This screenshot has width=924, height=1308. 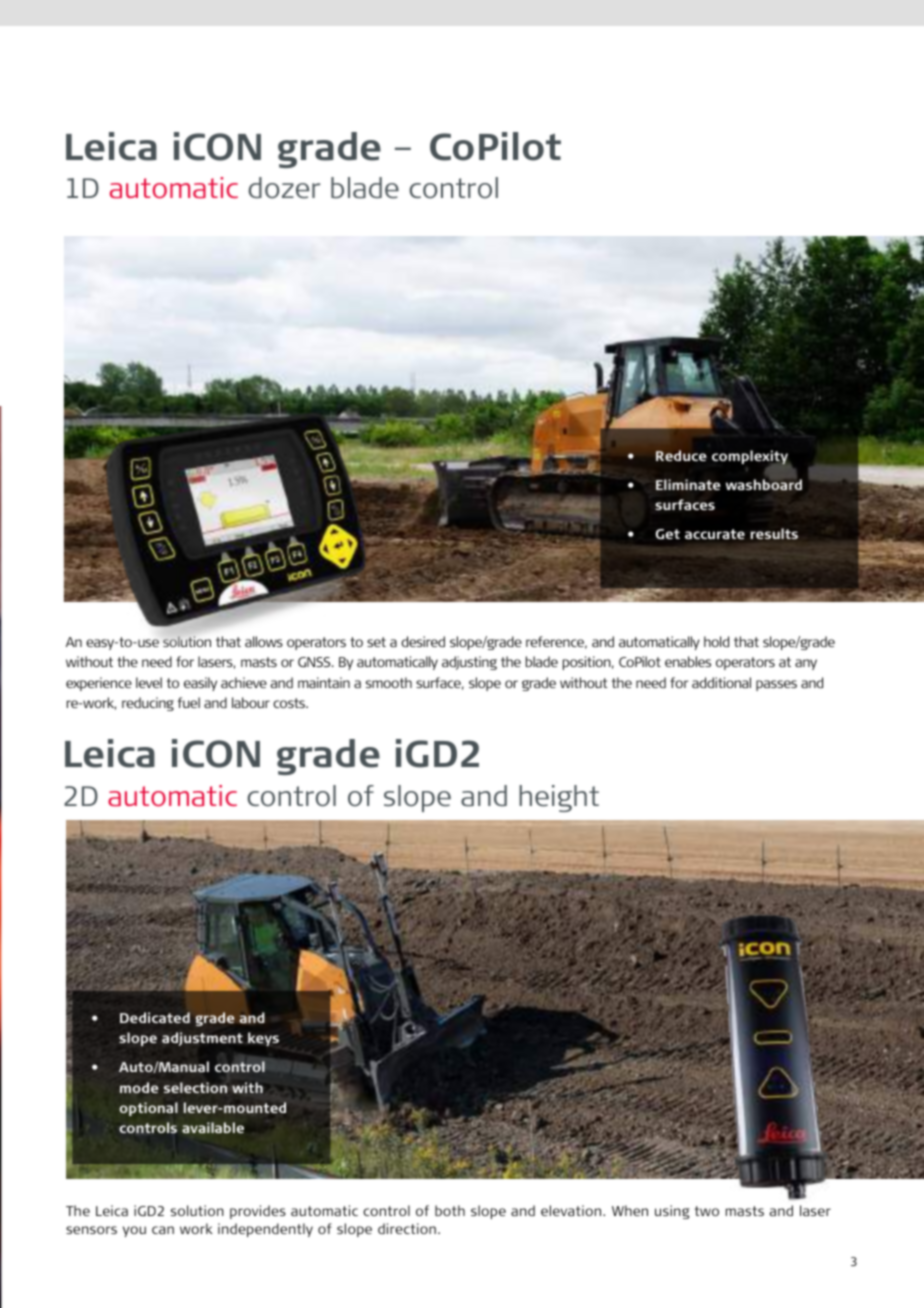 What do you see at coordinates (188, 702) in the screenshot?
I see `fuel` at bounding box center [188, 702].
